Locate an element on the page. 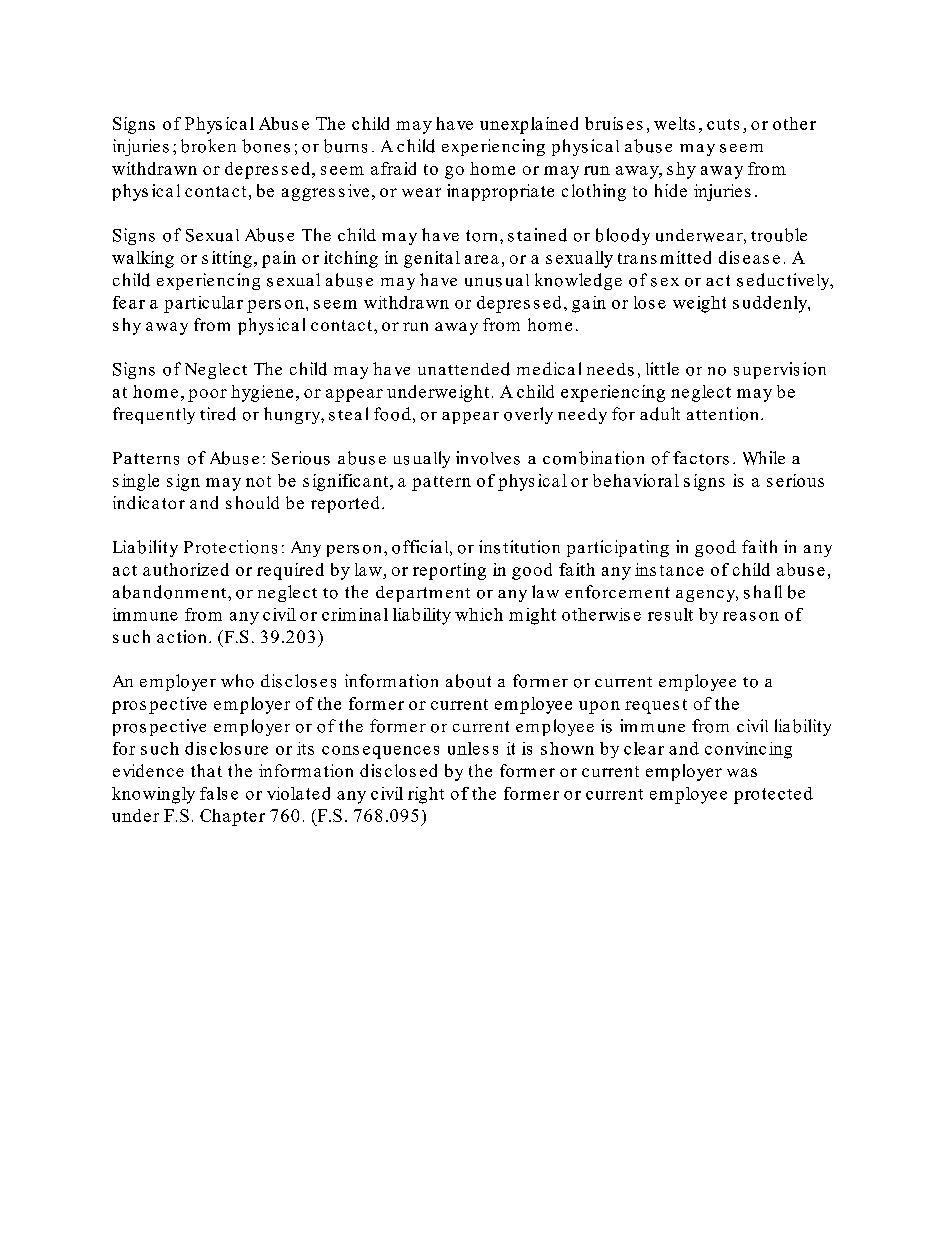 The image size is (952, 1233). right is located at coordinates (426, 795).
